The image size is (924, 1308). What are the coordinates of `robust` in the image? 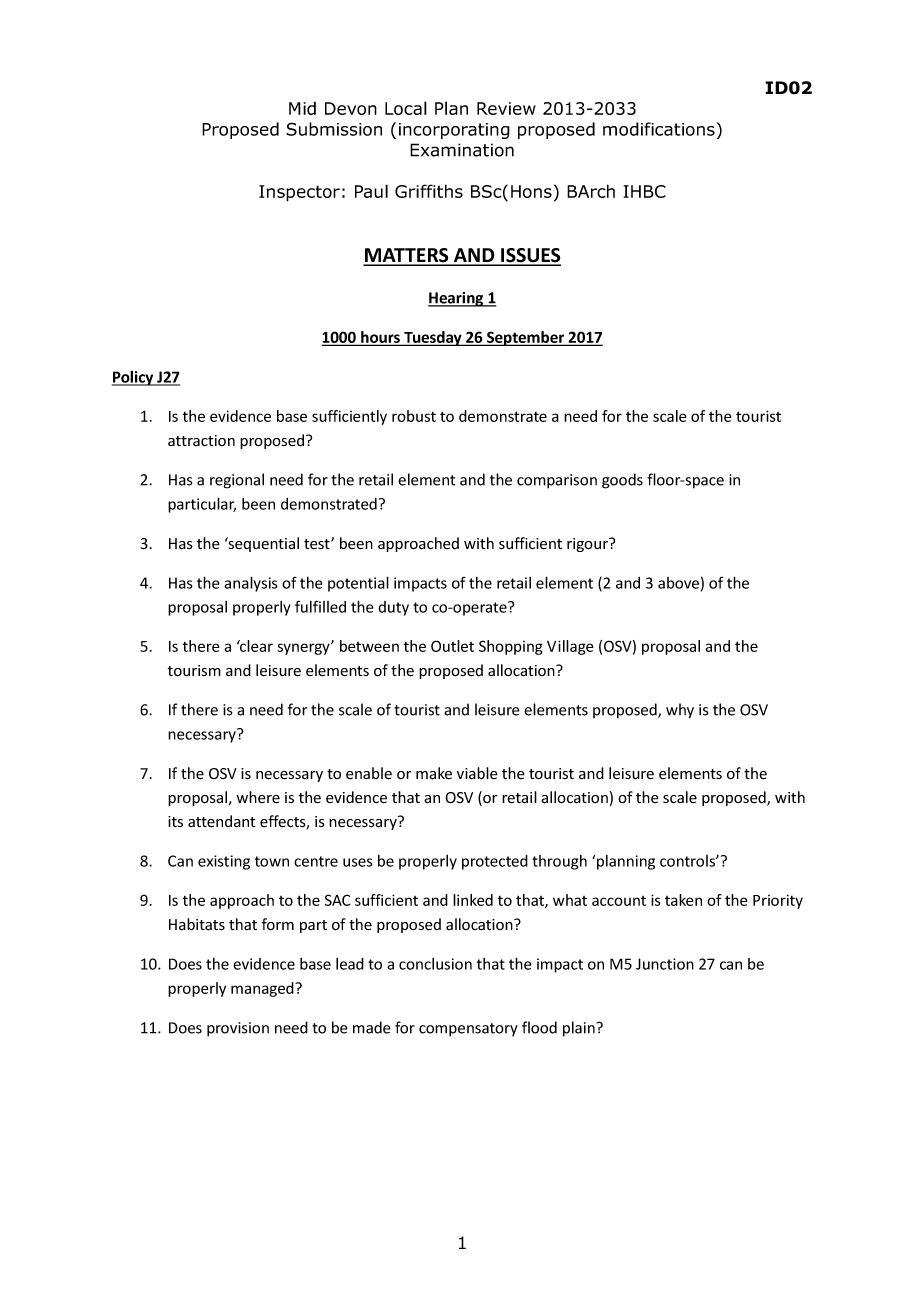 It's located at (414, 416).
